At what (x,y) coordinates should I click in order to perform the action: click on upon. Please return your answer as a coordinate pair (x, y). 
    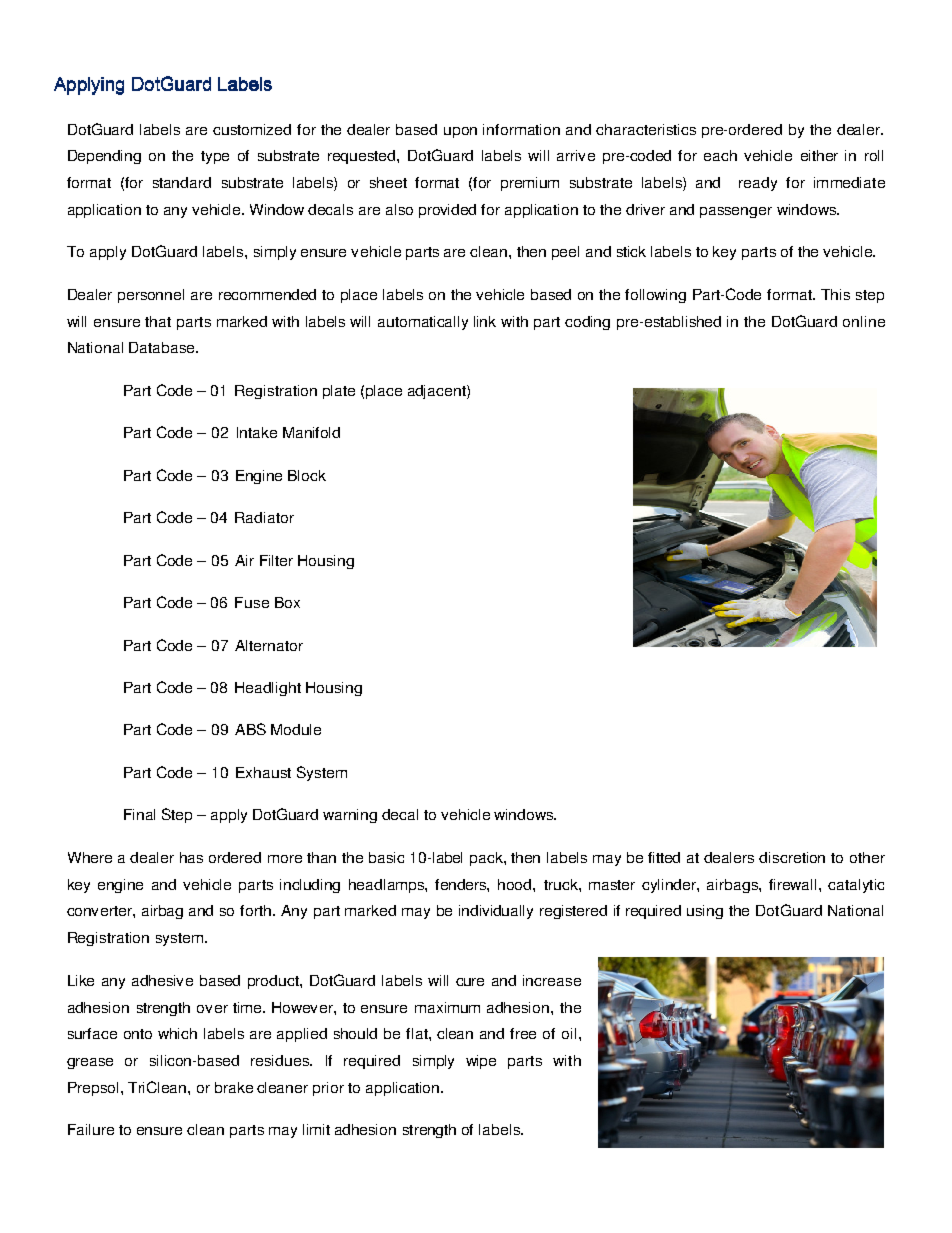
    Looking at the image, I should click on (460, 132).
